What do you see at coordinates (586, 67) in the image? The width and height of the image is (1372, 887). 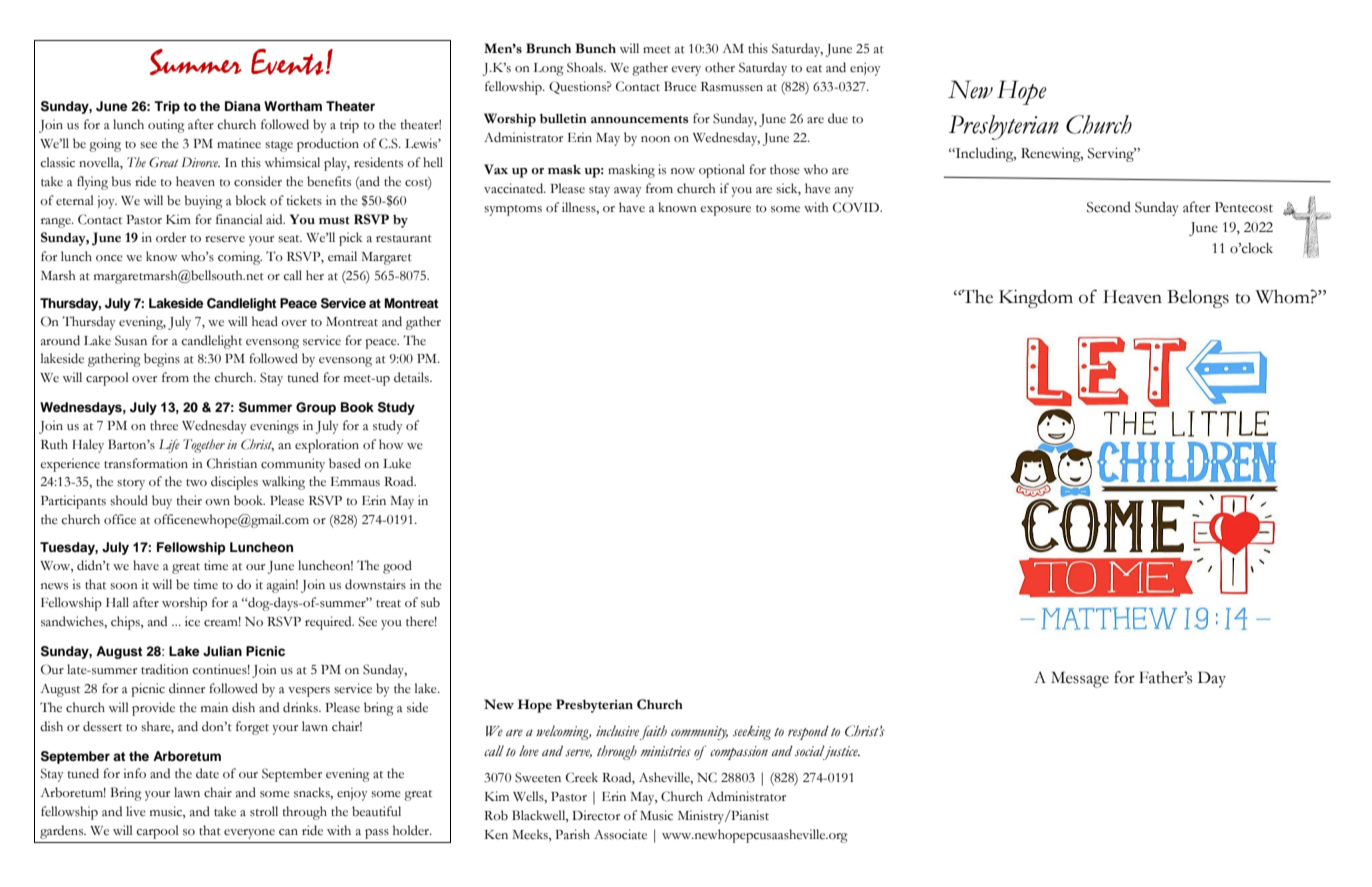 I see `Shoals` at bounding box center [586, 67].
